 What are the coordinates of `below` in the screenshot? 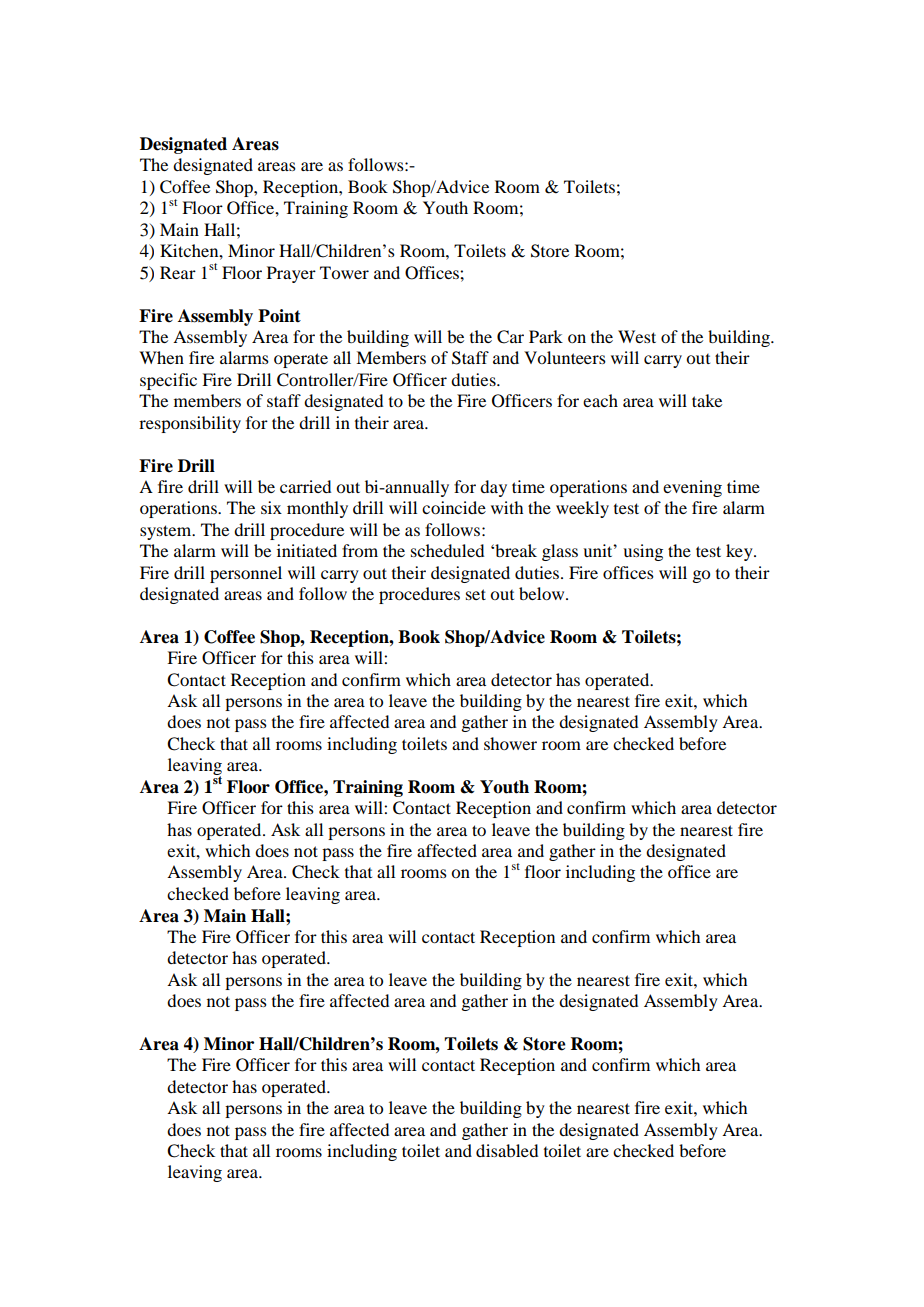 It's located at (543, 593).
